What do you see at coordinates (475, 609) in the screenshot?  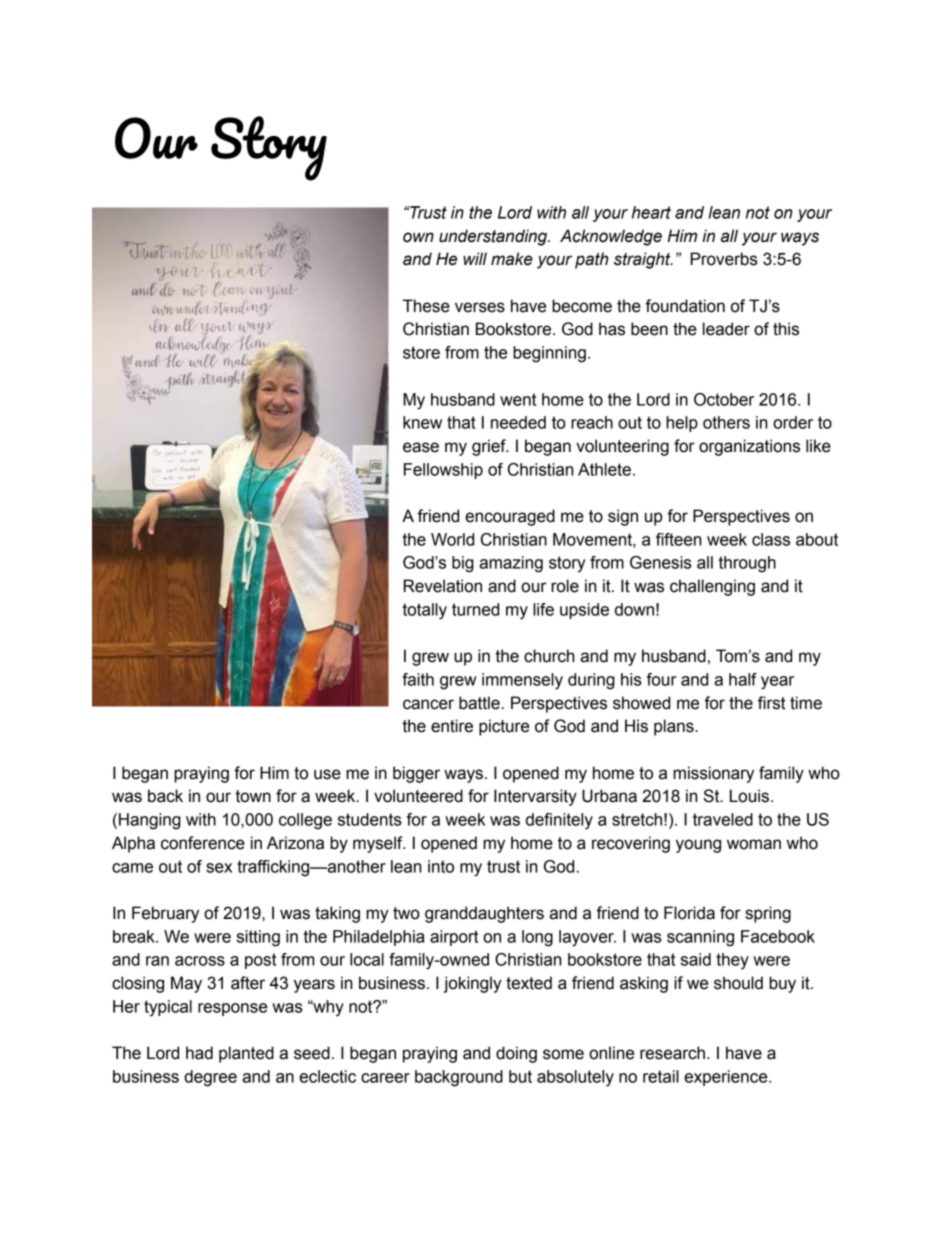 I see `turned` at bounding box center [475, 609].
